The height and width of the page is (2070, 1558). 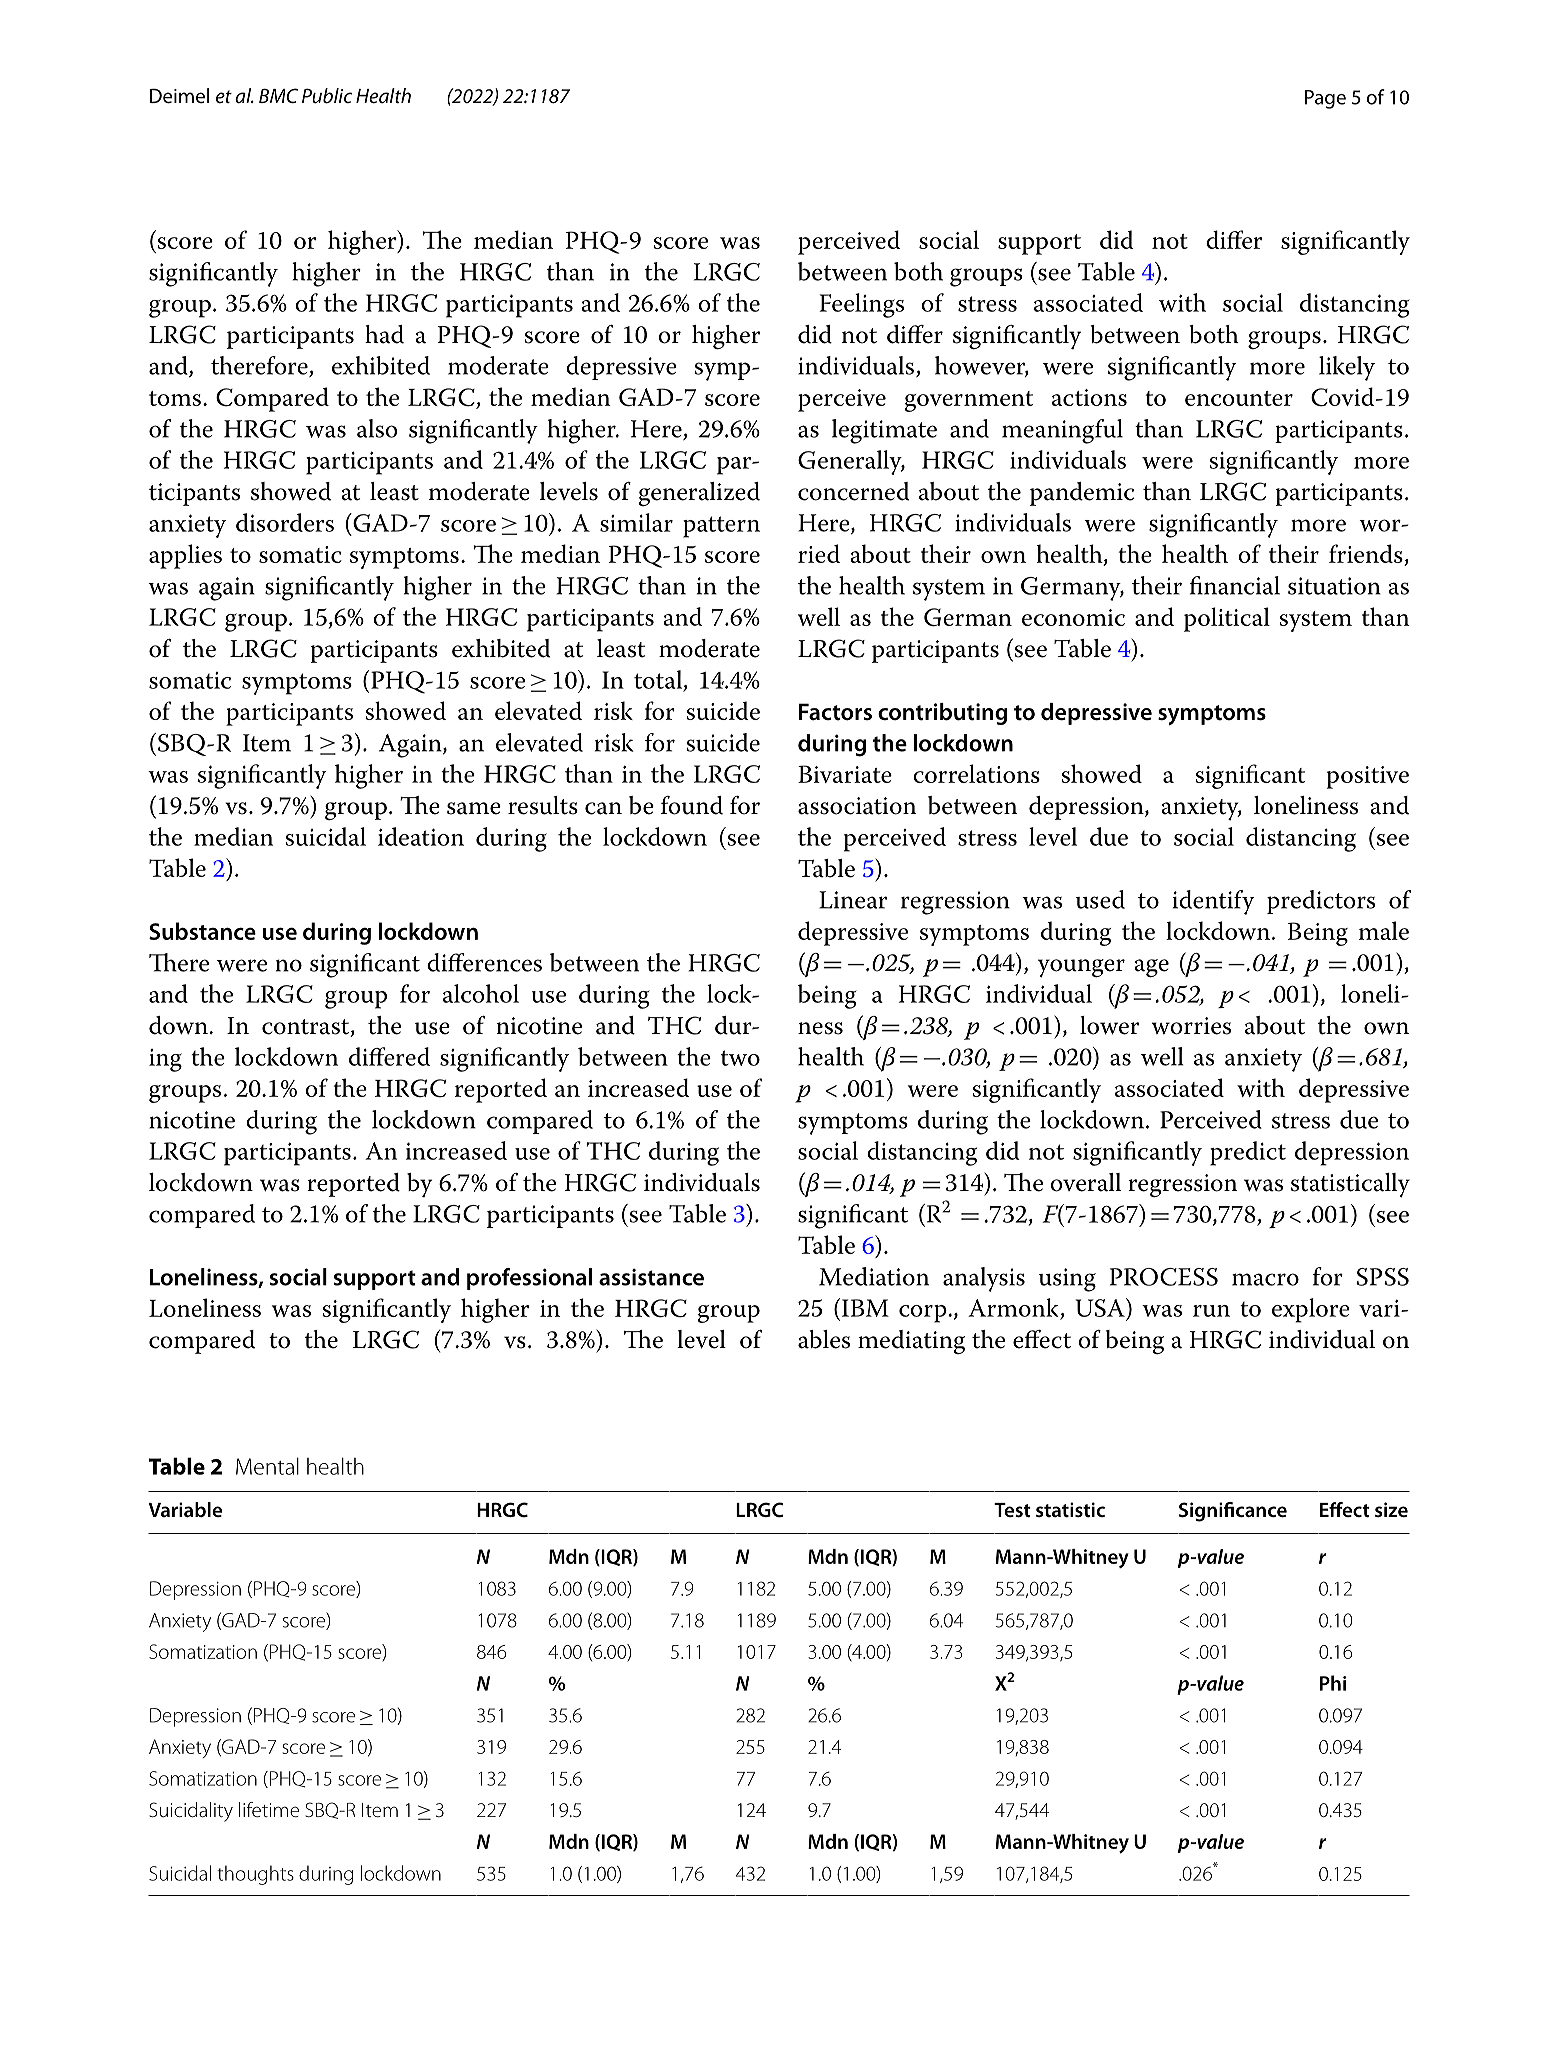 What do you see at coordinates (1012, 1510) in the page?
I see `Test` at bounding box center [1012, 1510].
